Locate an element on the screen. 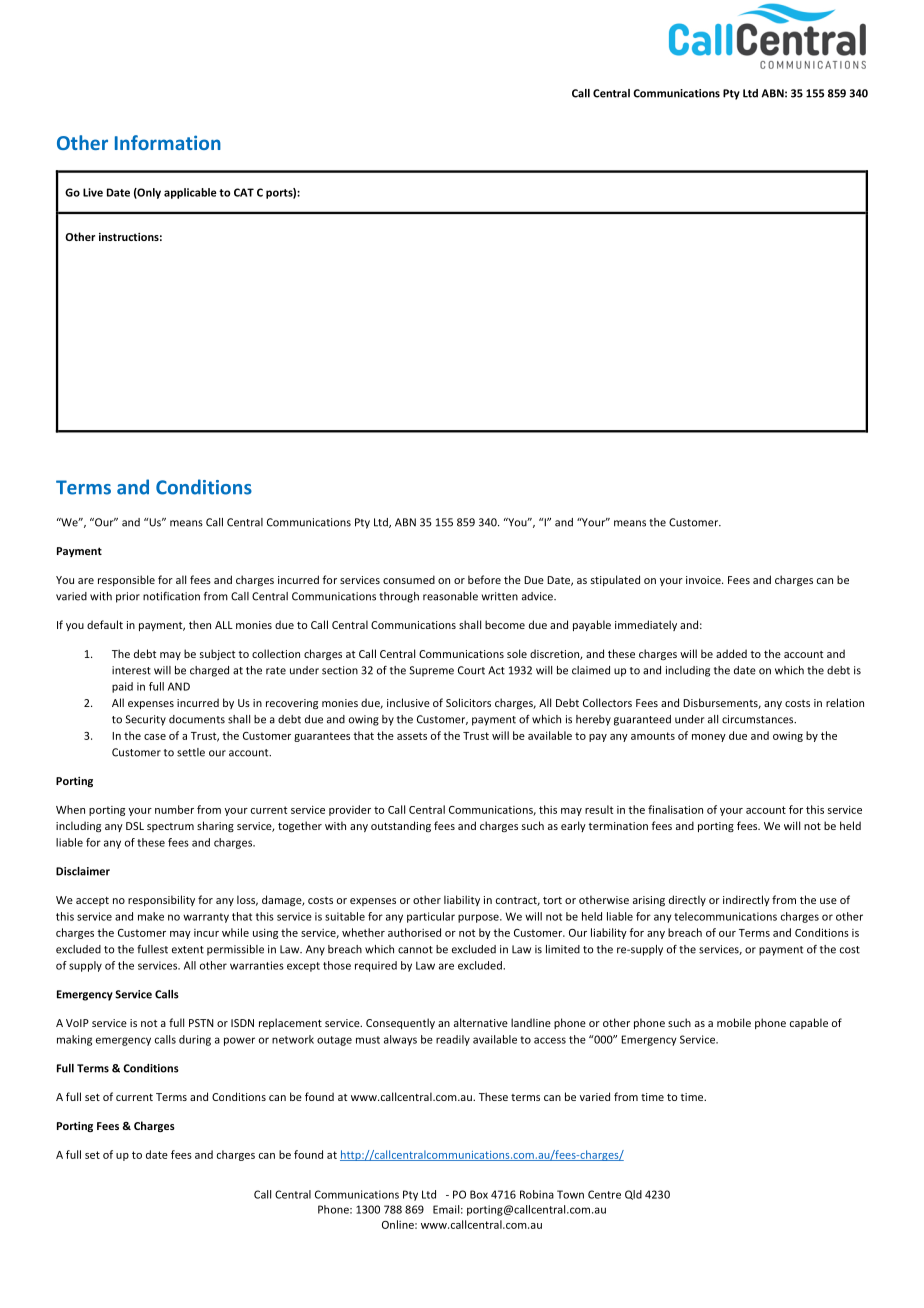 The width and height of the screenshot is (924, 1308). during is located at coordinates (195, 1040).
